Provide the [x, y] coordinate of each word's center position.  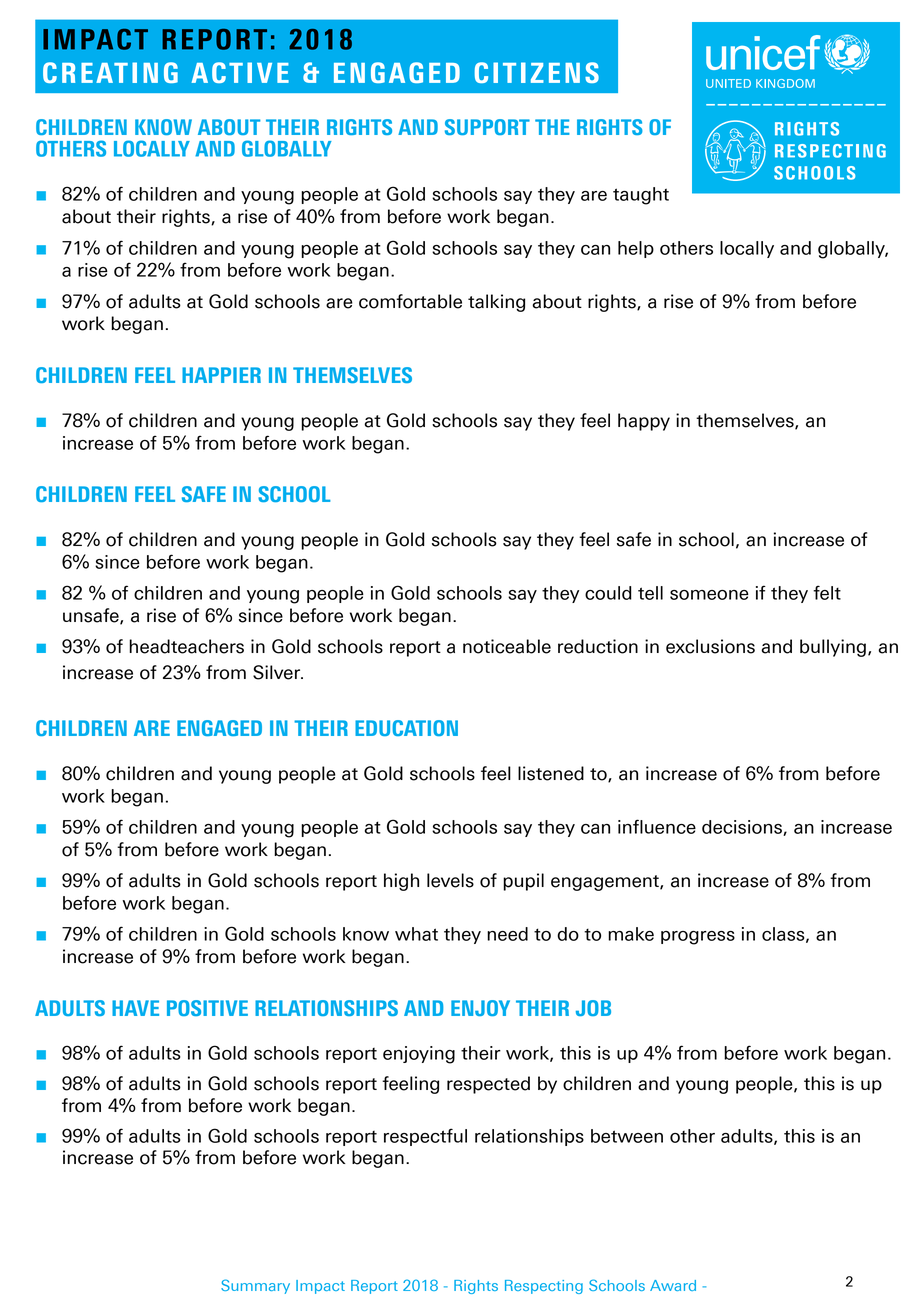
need [507, 934]
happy [644, 422]
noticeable [507, 646]
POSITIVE [207, 1008]
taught [641, 196]
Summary [255, 1286]
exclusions [710, 646]
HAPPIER [221, 375]
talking [496, 303]
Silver [278, 672]
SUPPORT [487, 127]
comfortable [410, 301]
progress [698, 938]
